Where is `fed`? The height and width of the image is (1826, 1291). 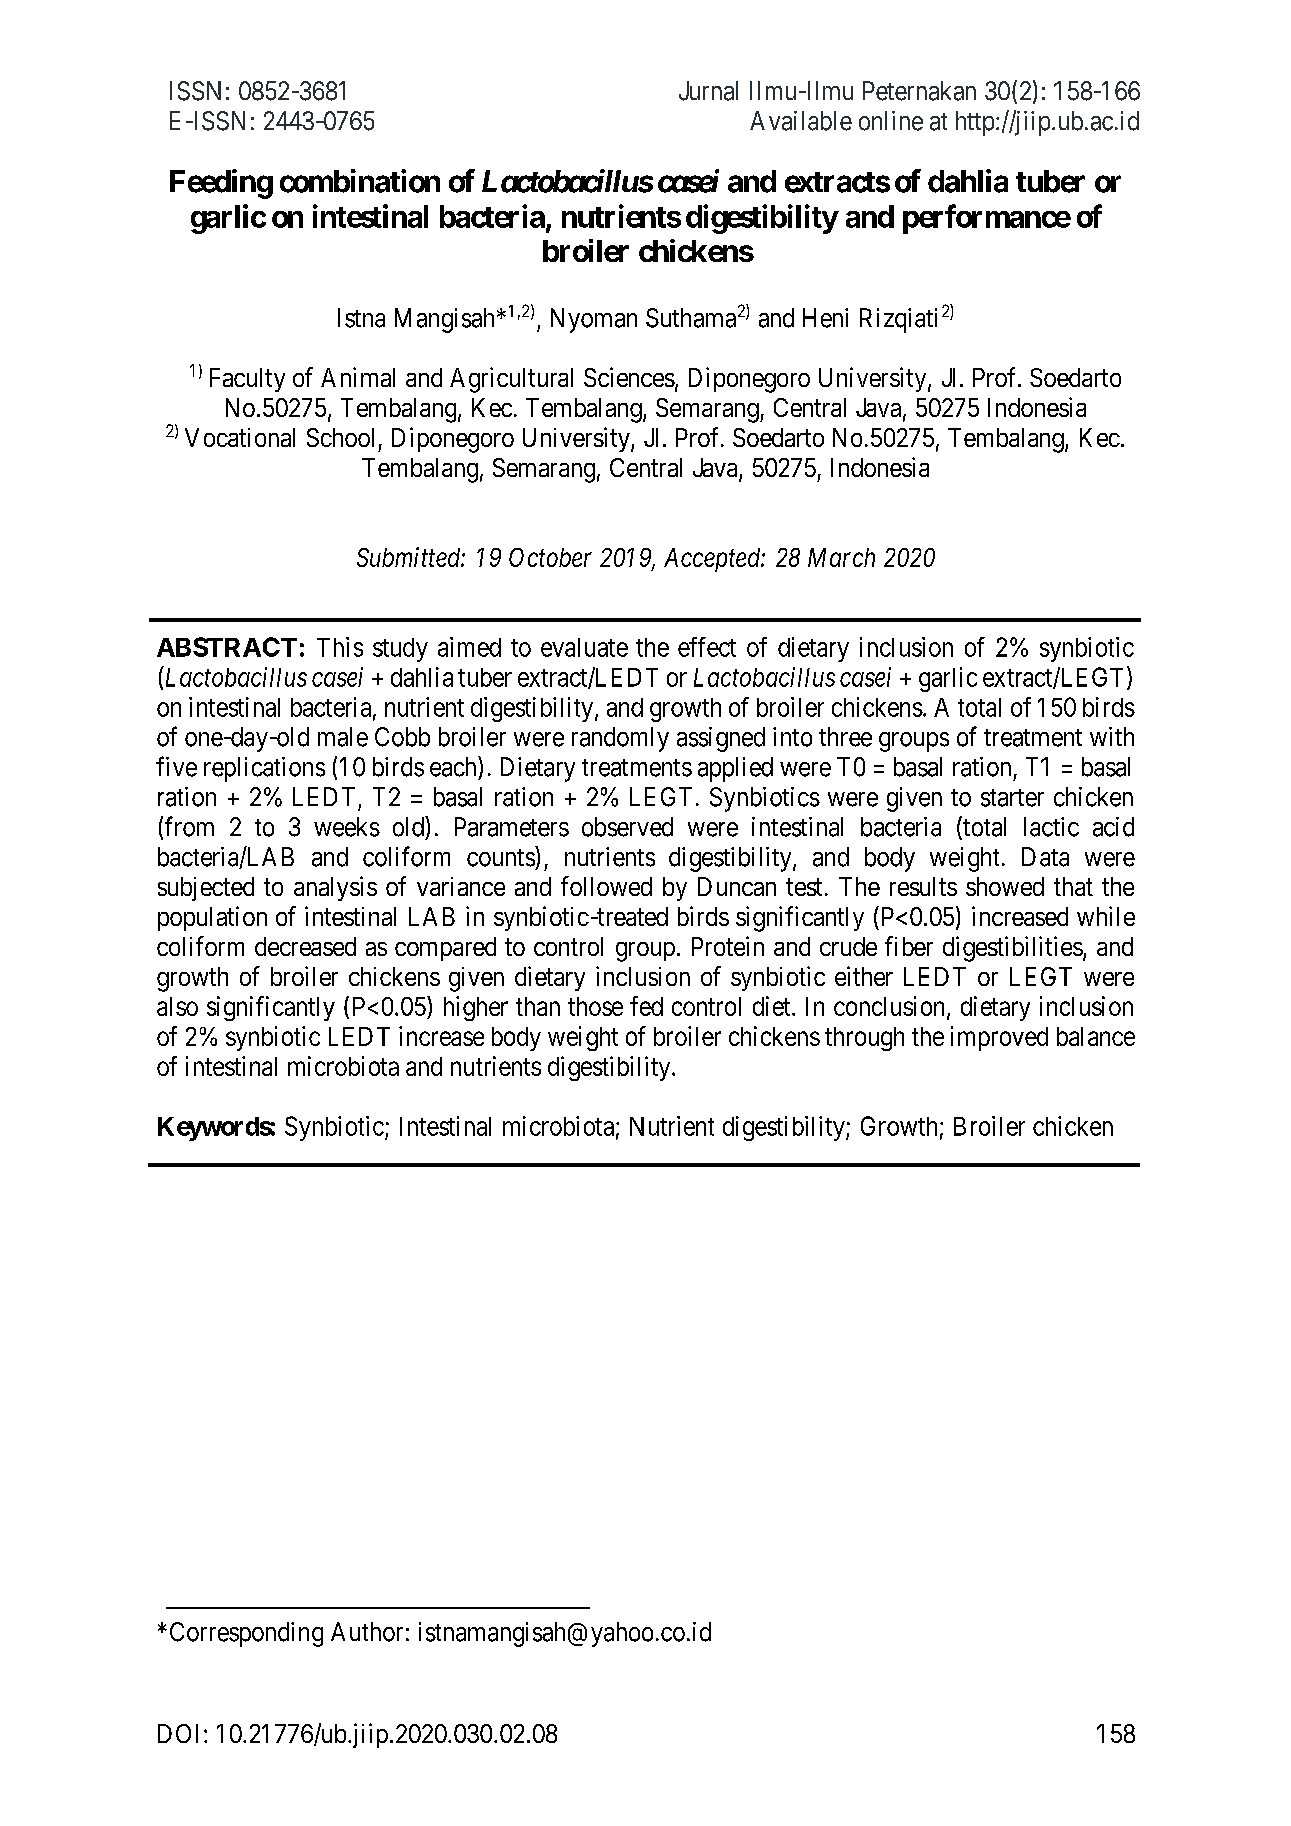
fed is located at coordinates (646, 1006).
